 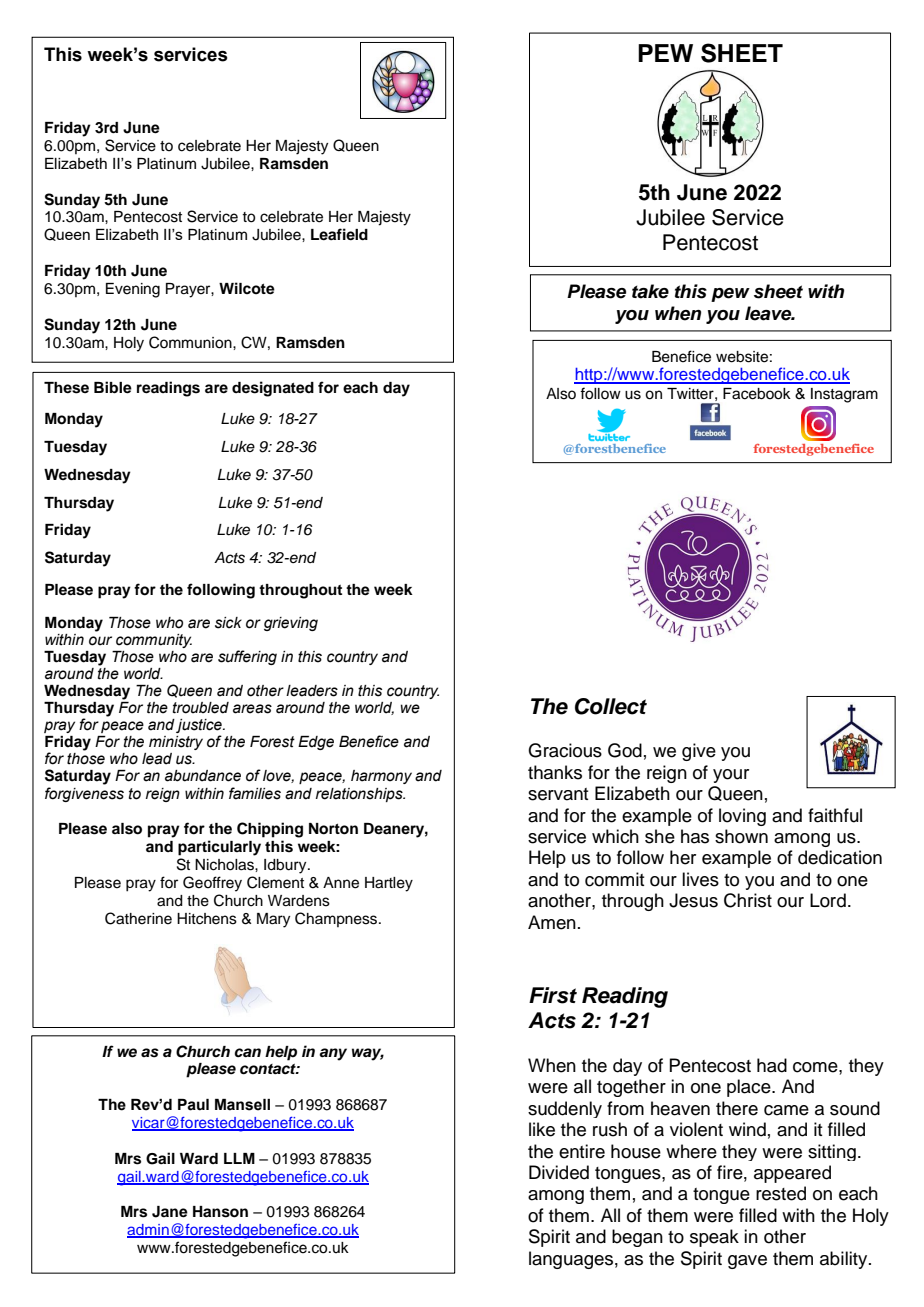 I want to click on Communion, so click(x=191, y=342).
